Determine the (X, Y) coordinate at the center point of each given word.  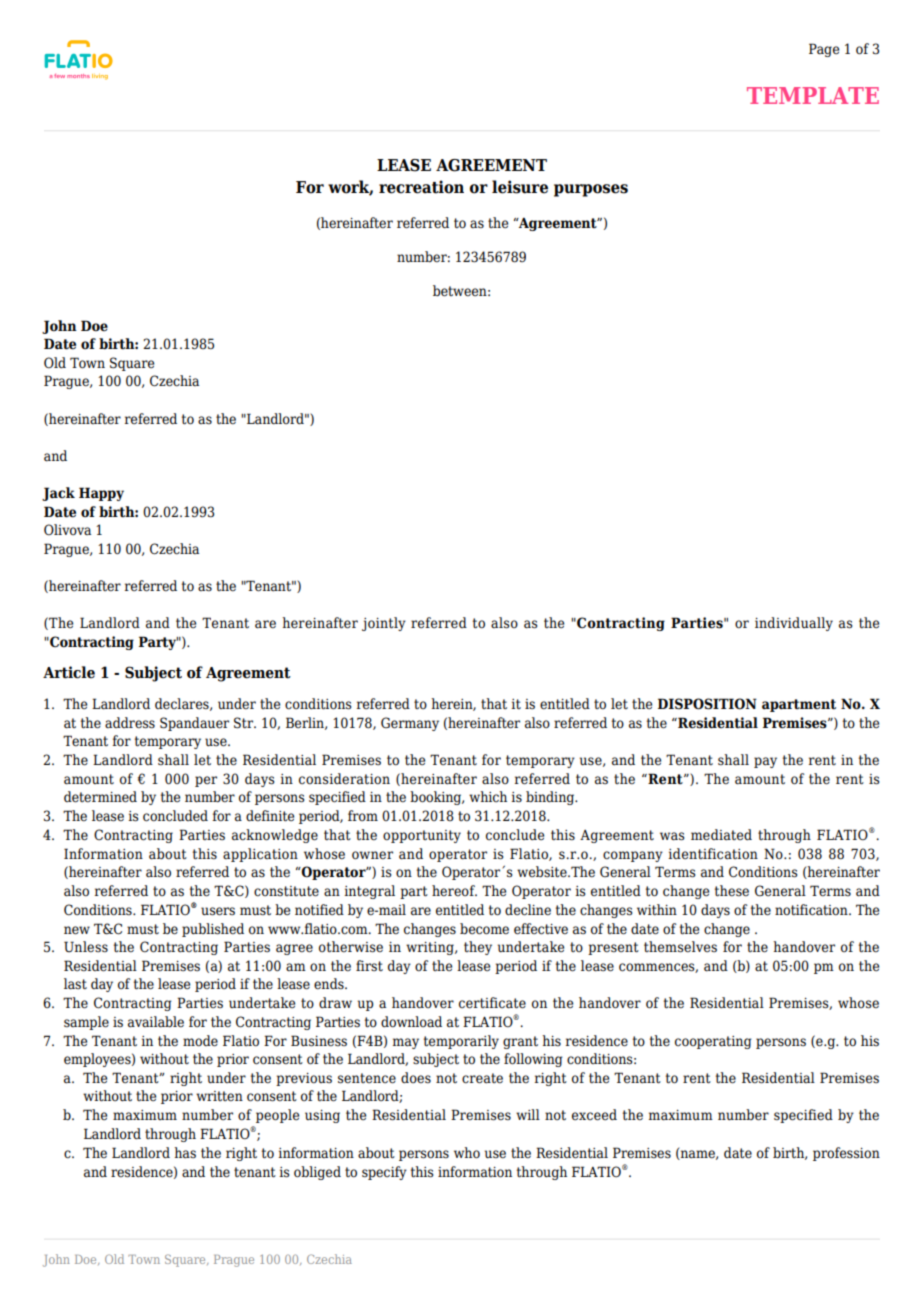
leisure (520, 187)
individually (794, 624)
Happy (101, 494)
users (218, 911)
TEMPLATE (813, 95)
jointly (384, 624)
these (732, 891)
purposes (591, 190)
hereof (454, 890)
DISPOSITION (707, 704)
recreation (421, 187)
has (185, 1153)
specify (384, 1173)
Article (69, 672)
